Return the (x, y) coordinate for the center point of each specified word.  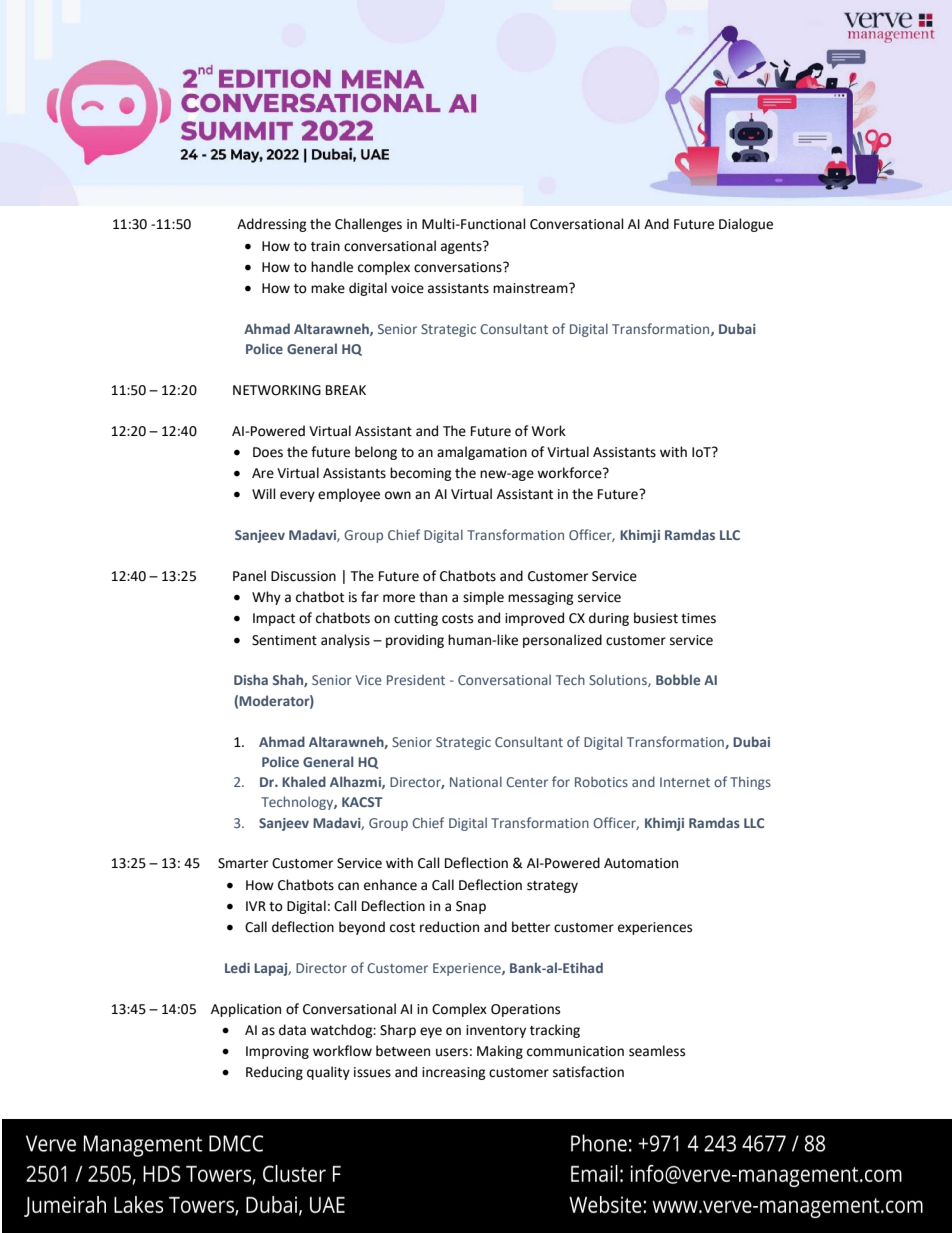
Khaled (304, 781)
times (698, 618)
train (325, 246)
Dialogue (746, 225)
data (292, 1030)
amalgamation (482, 453)
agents (462, 247)
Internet (685, 782)
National (476, 781)
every (297, 496)
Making (500, 1052)
